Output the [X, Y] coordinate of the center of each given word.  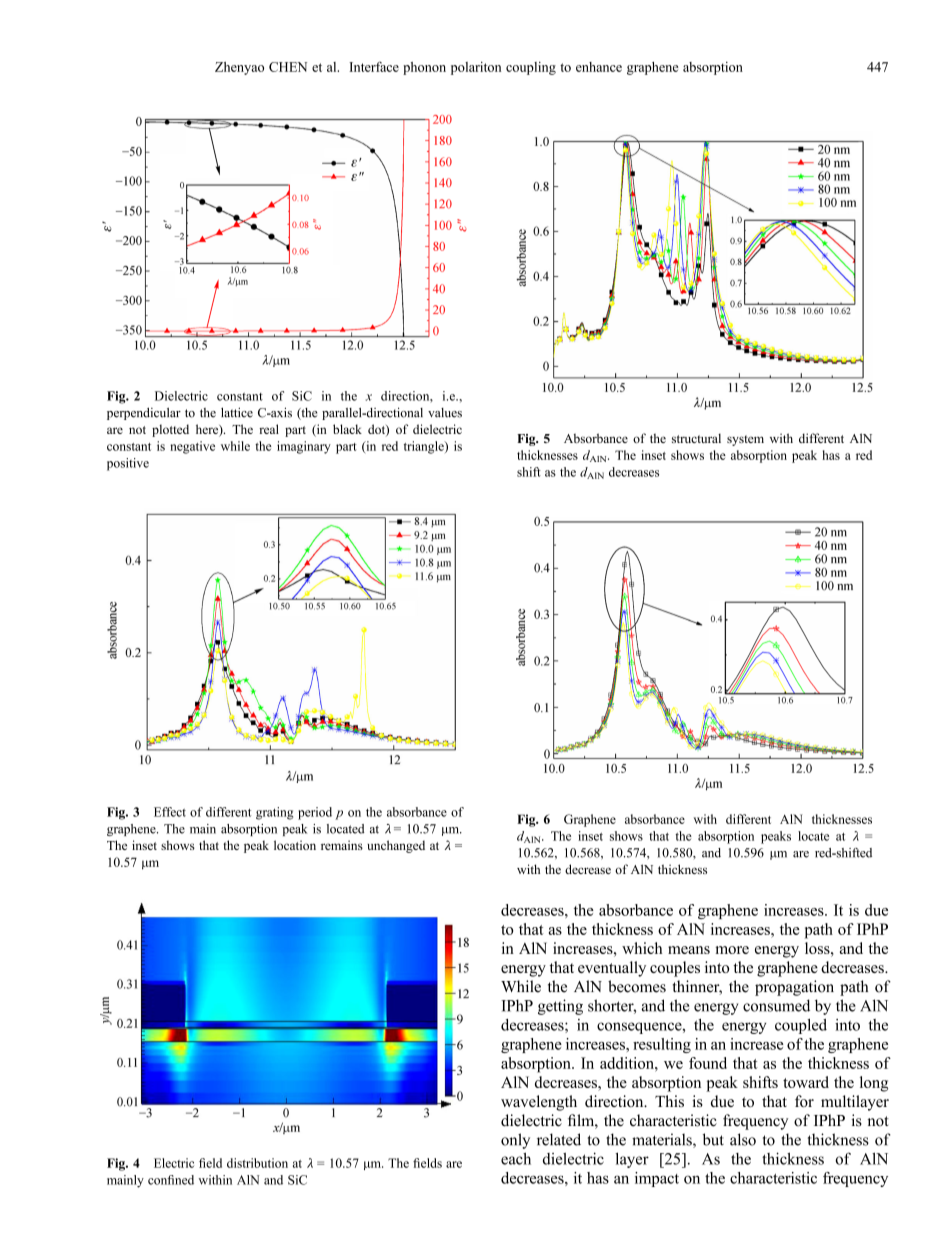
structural [696, 438]
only [515, 1141]
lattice [237, 412]
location [295, 845]
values [445, 413]
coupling [531, 68]
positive [128, 464]
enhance [599, 67]
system [745, 440]
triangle [425, 447]
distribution [257, 1163]
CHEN [288, 67]
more [732, 950]
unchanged [396, 846]
